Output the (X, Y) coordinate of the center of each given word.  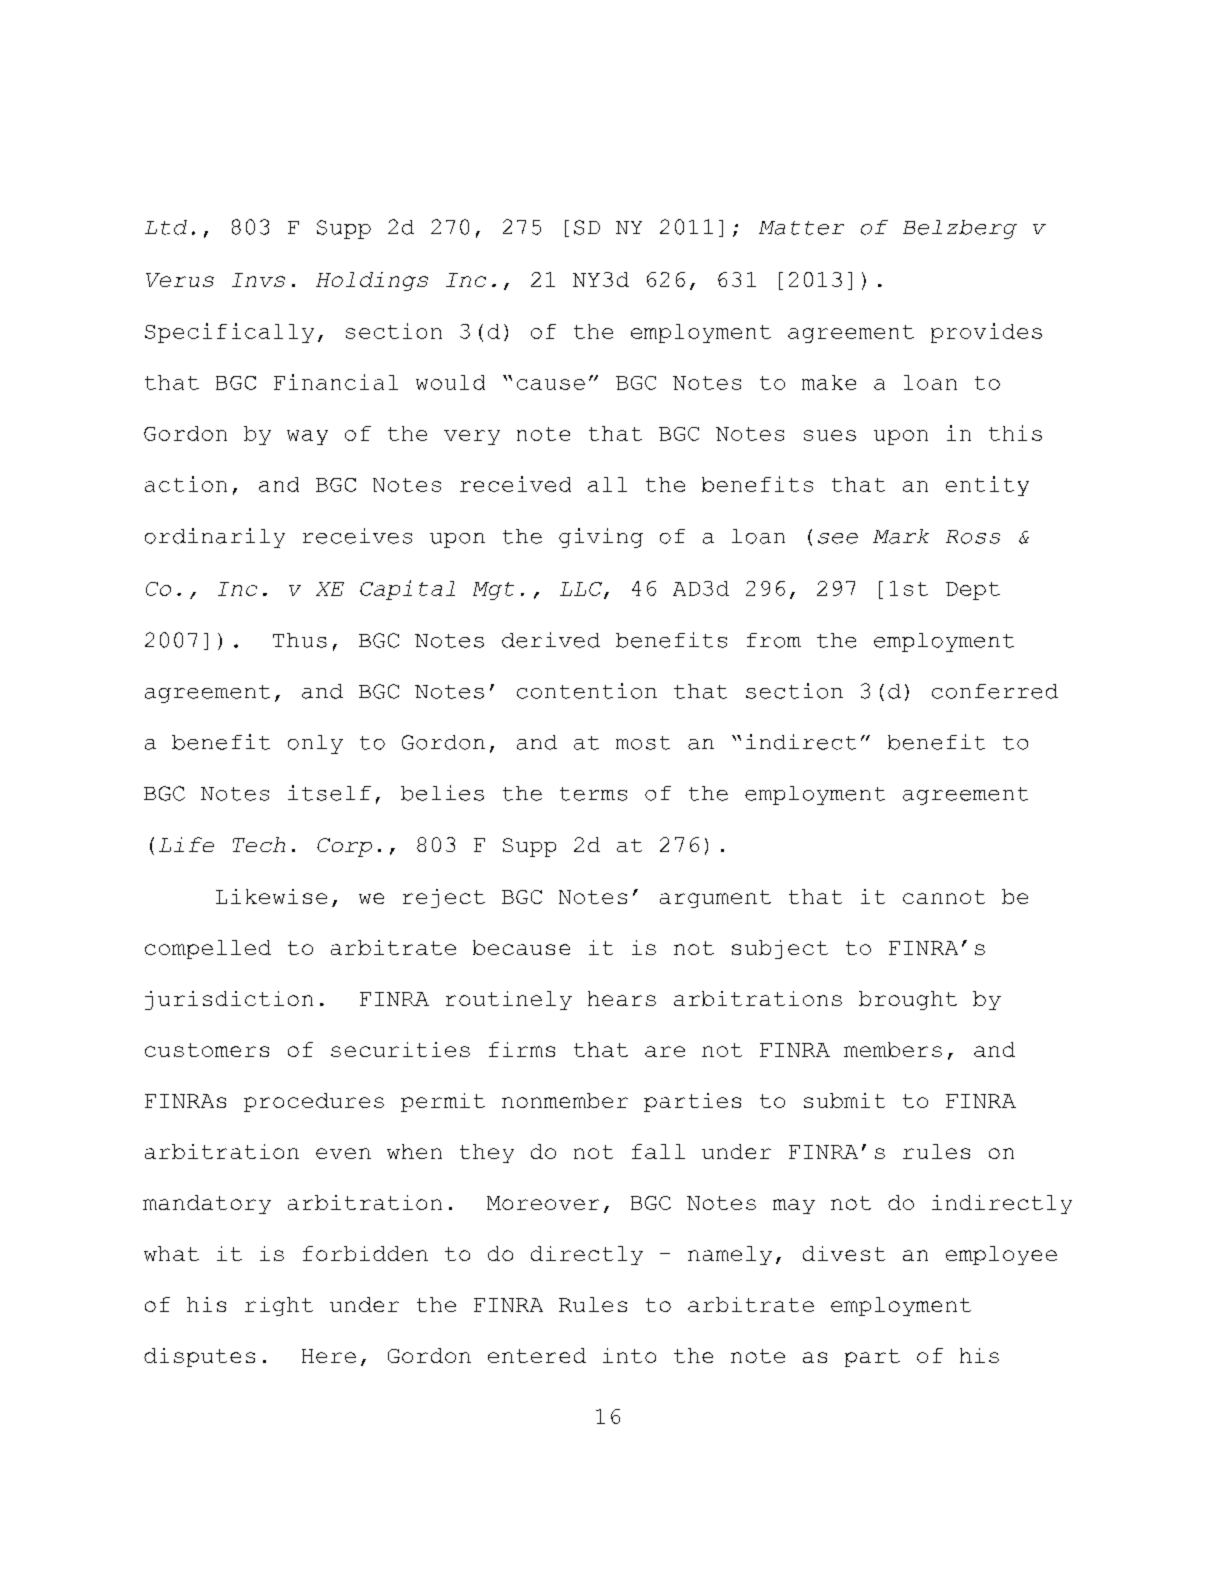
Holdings (372, 281)
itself (329, 793)
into (629, 1355)
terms (593, 794)
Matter (801, 228)
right (279, 1306)
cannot (944, 897)
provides (986, 333)
